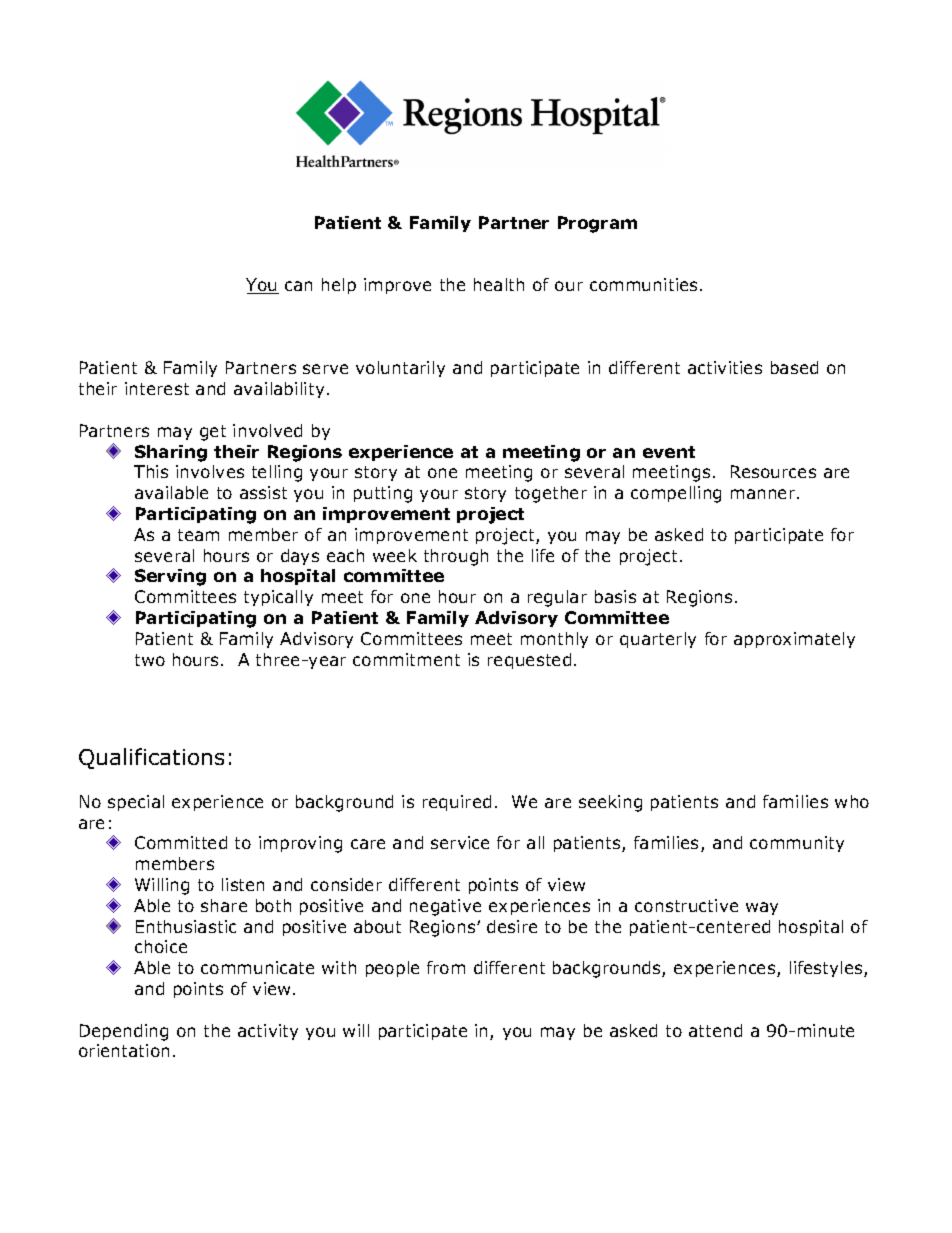  Describe the element at coordinates (551, 494) in the image. I see `together` at that location.
